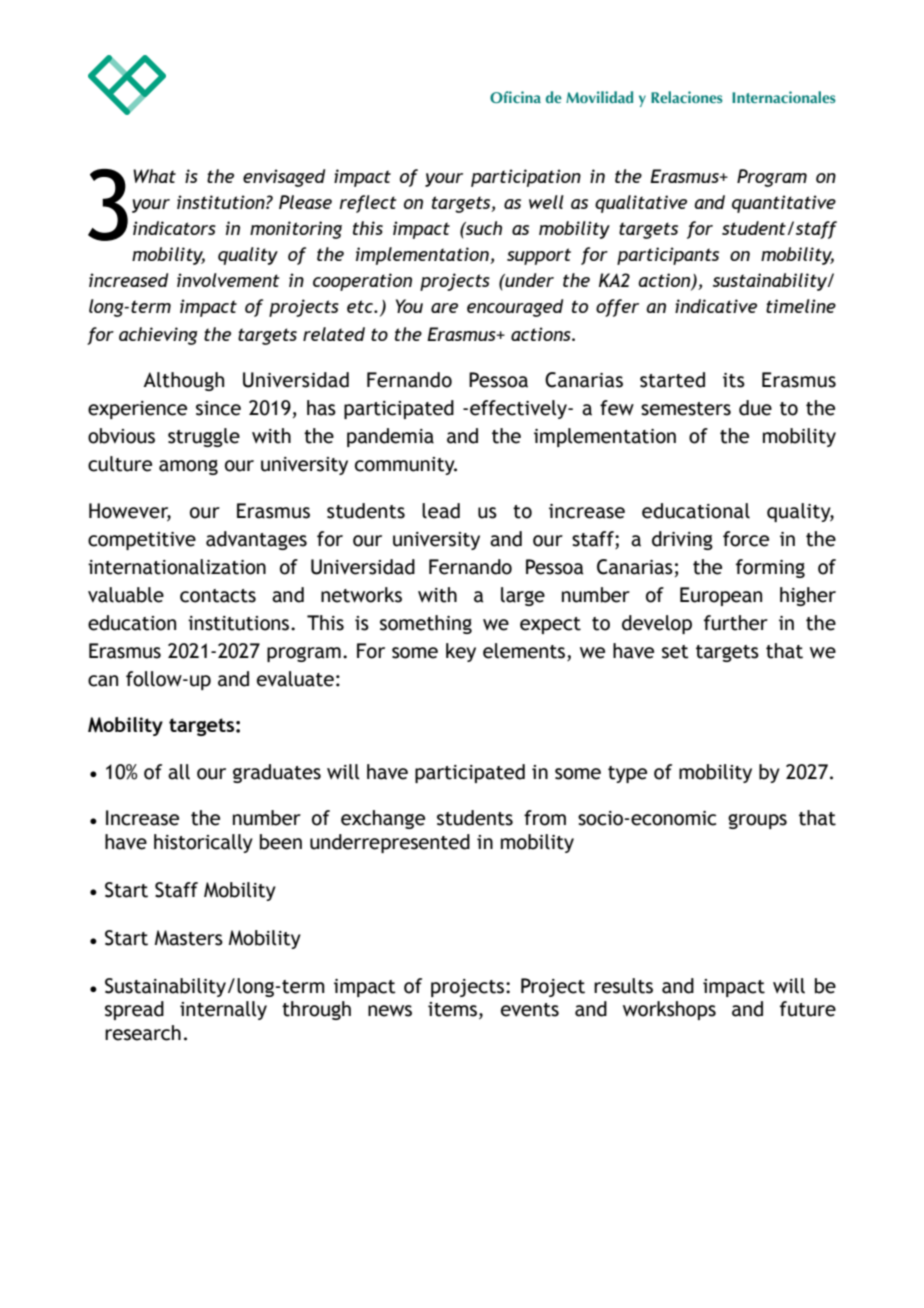 The height and width of the screenshot is (1308, 924). What do you see at coordinates (526, 178) in the screenshot?
I see `participation` at bounding box center [526, 178].
